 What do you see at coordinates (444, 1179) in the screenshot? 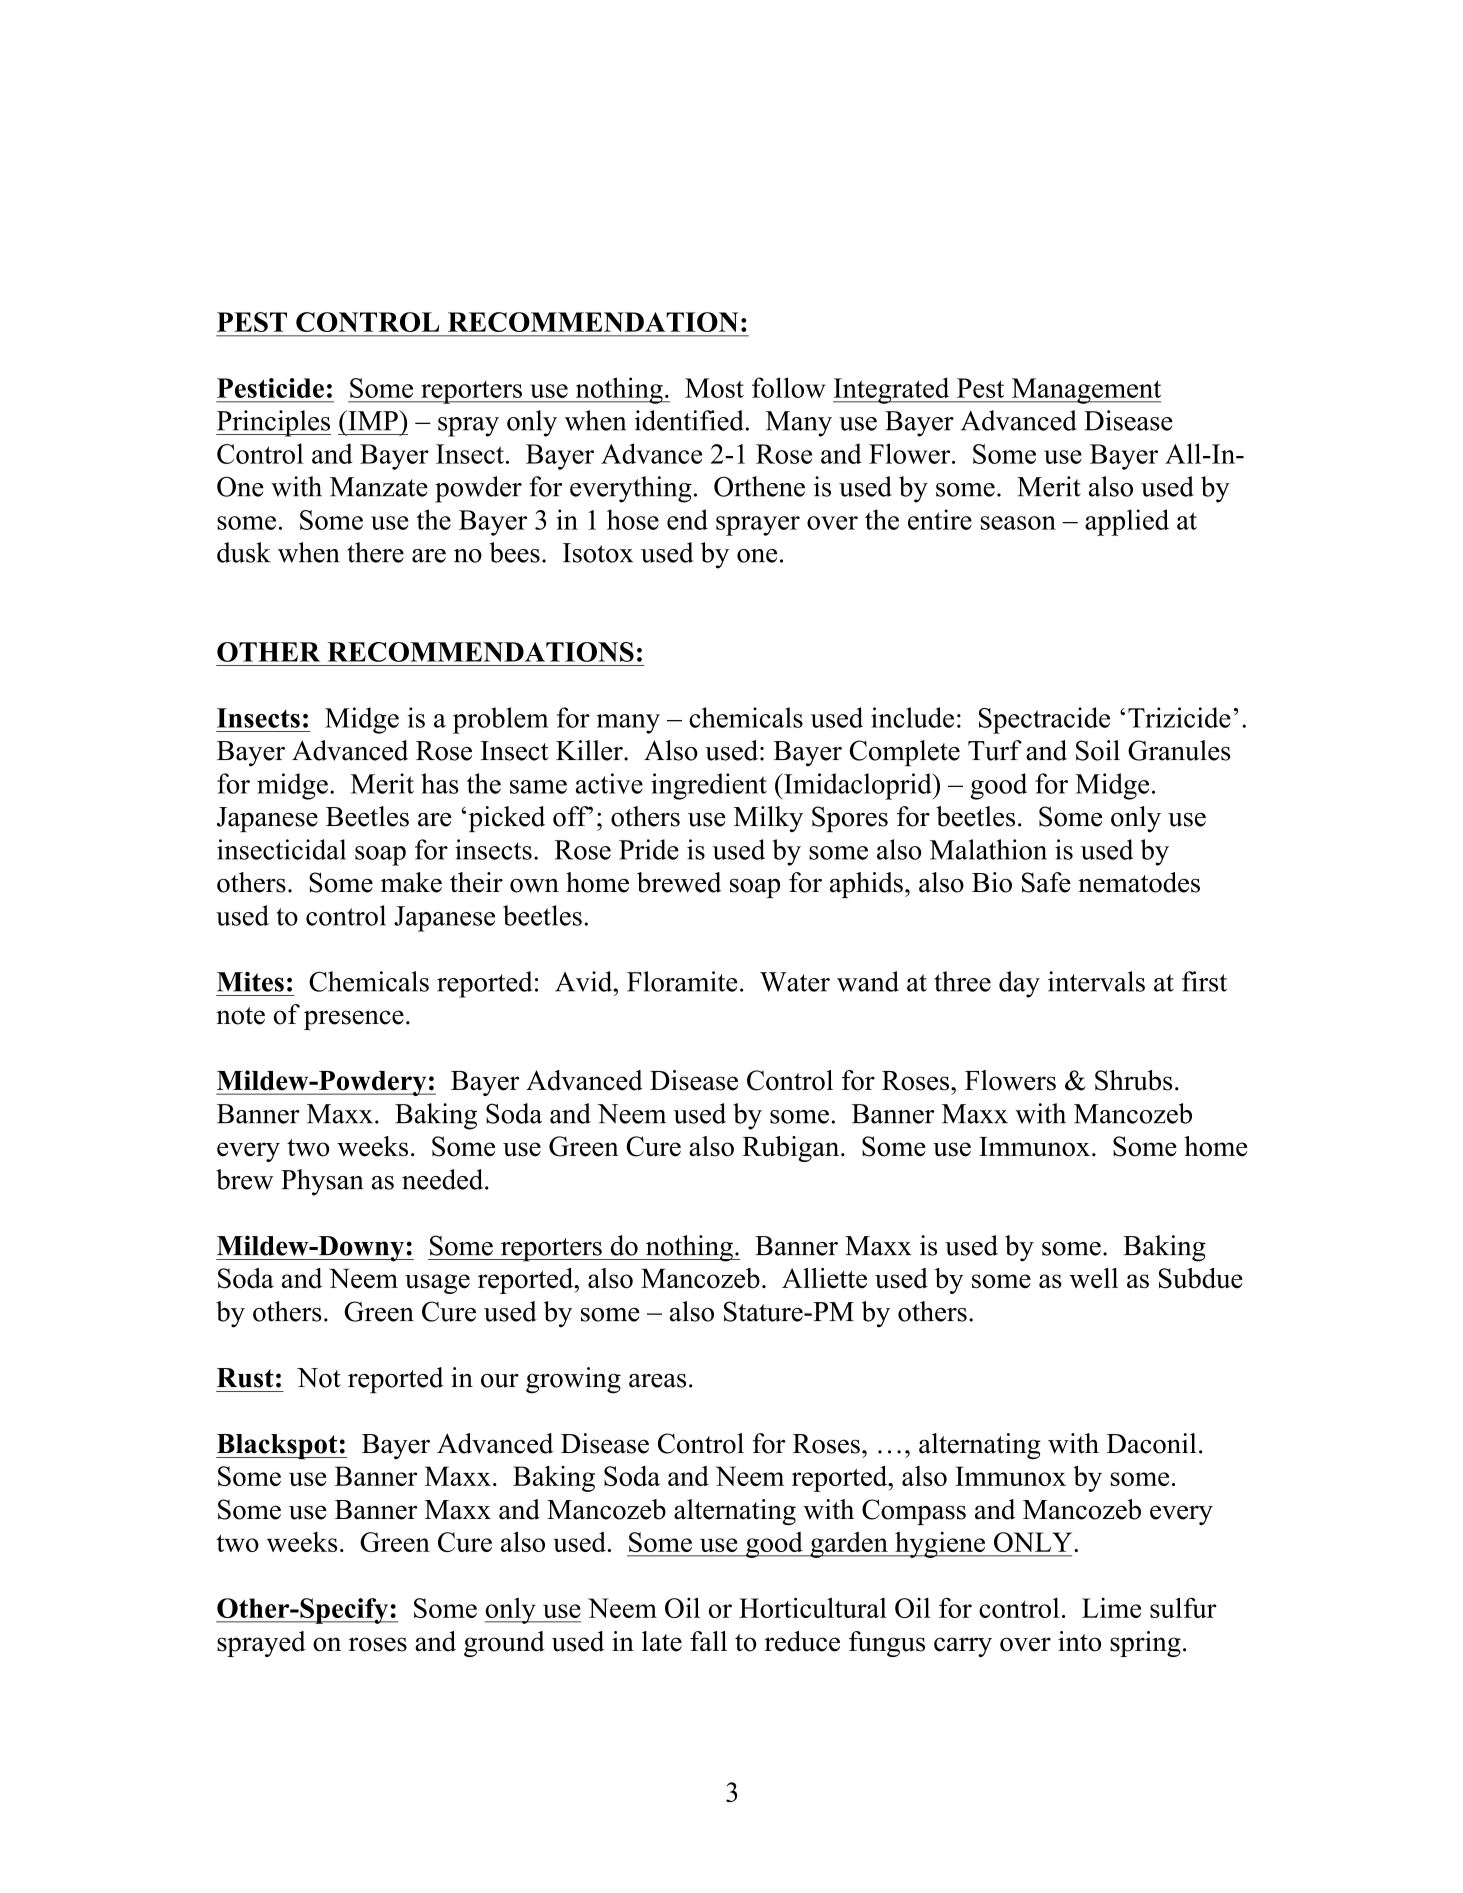
I see `needed` at bounding box center [444, 1179].
